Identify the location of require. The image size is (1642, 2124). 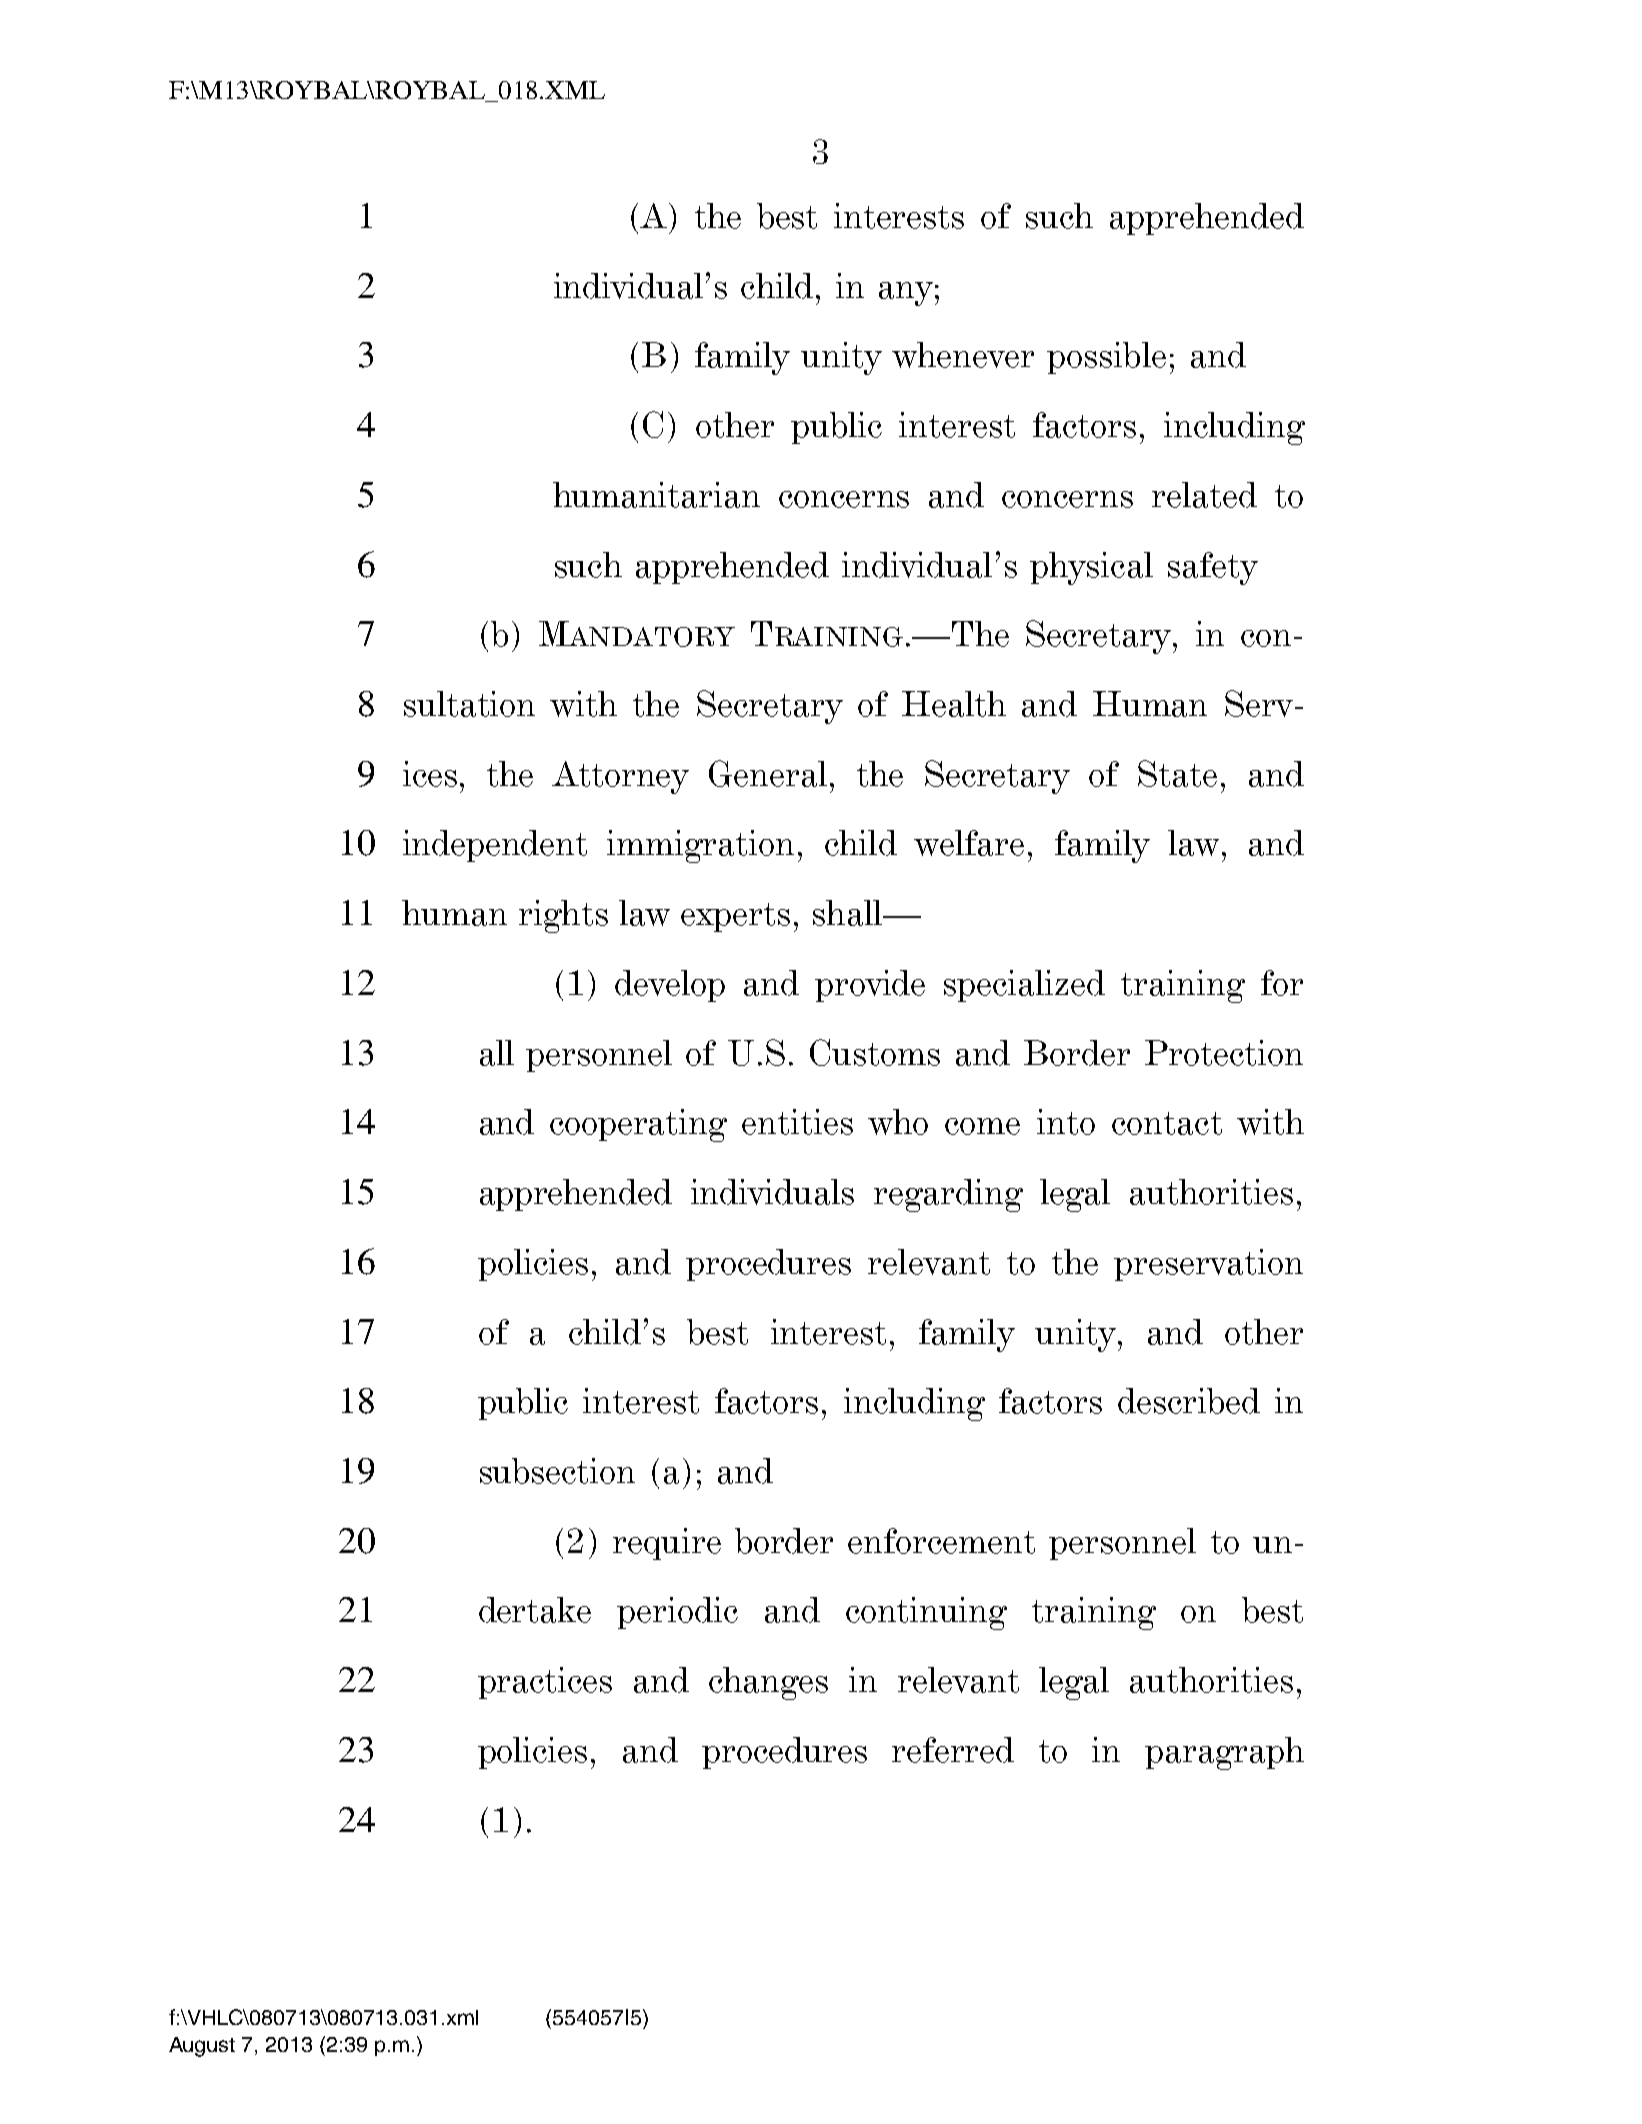
(667, 1544).
